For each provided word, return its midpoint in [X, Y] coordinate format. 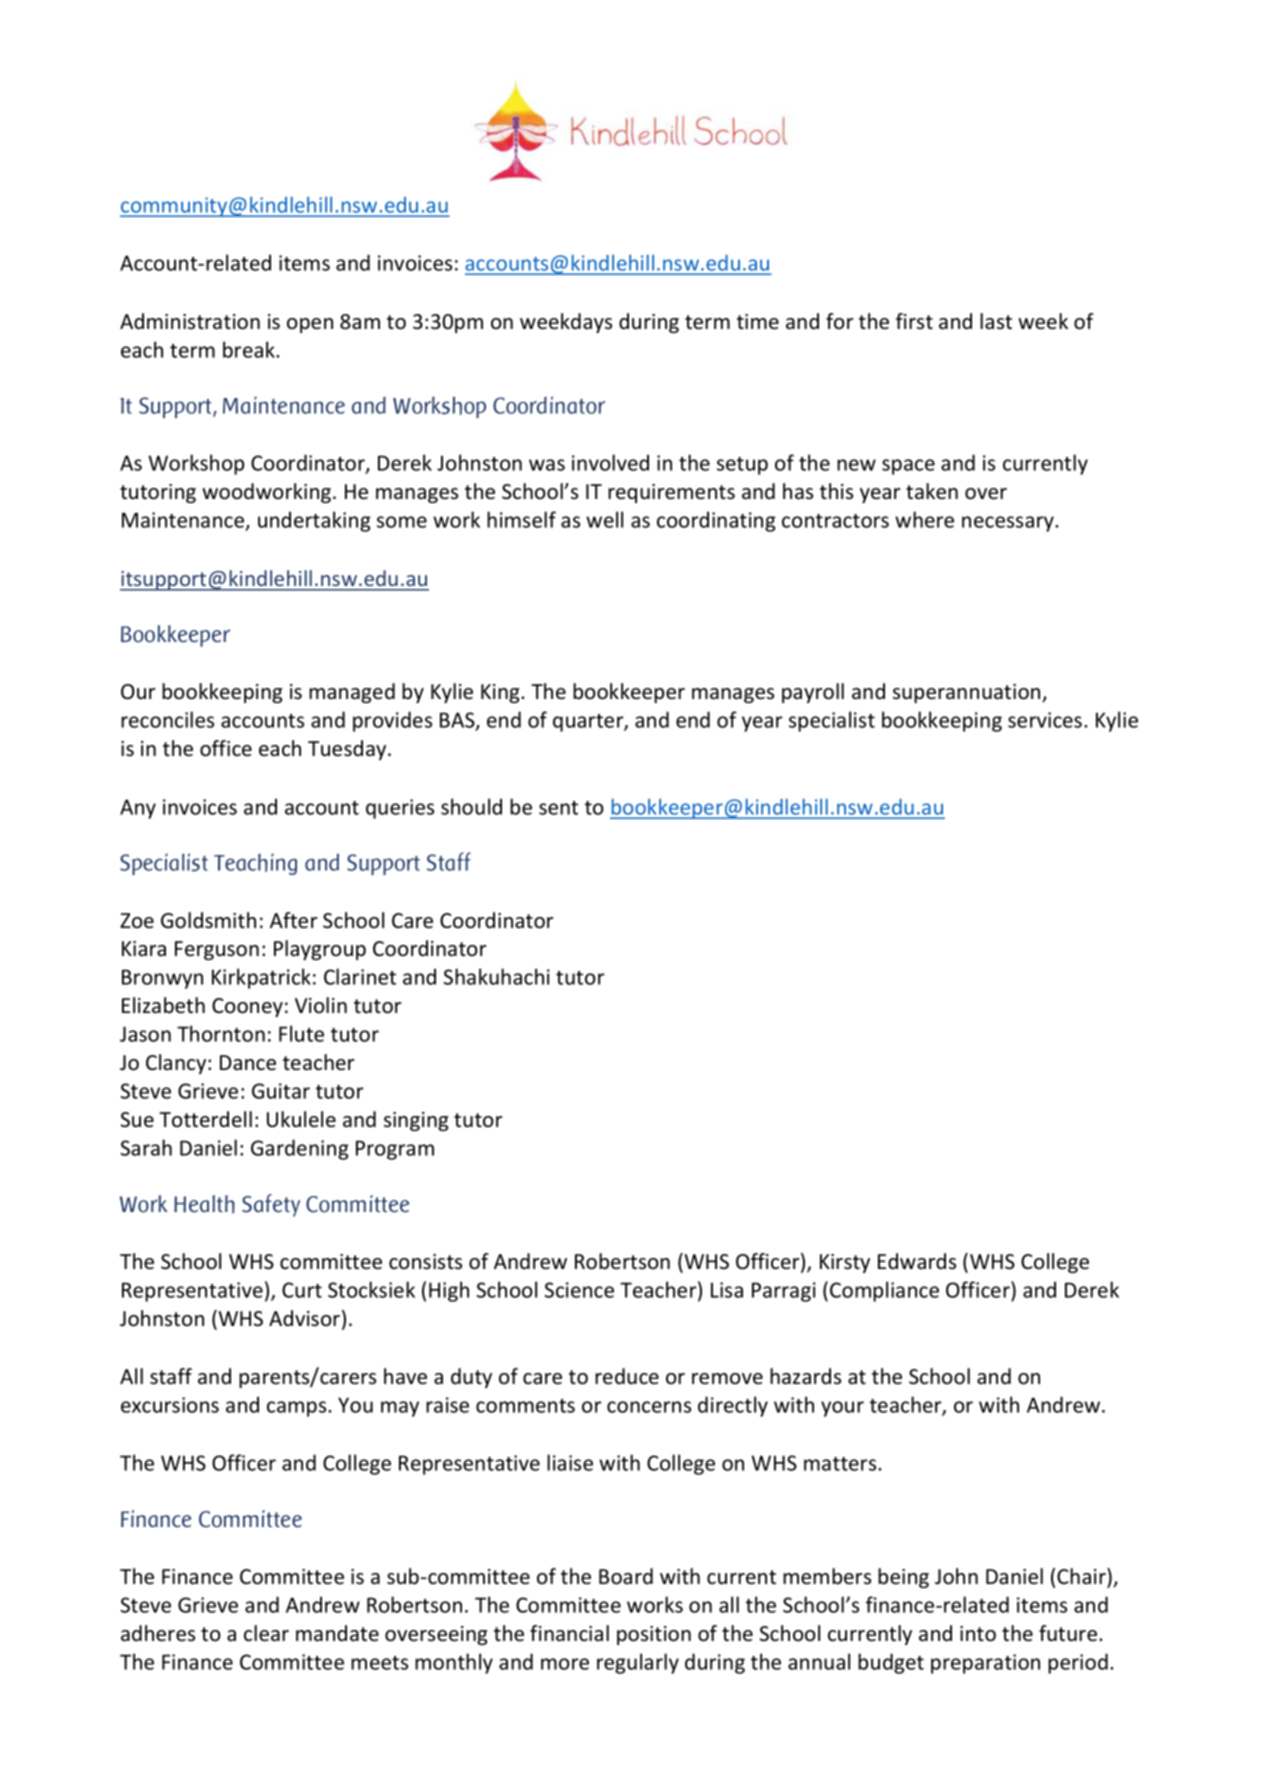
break [250, 349]
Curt [302, 1290]
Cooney [247, 1007]
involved [610, 462]
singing [416, 1121]
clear [266, 1633]
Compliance [884, 1291]
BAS [458, 721]
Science [579, 1290]
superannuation [968, 693]
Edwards [917, 1261]
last [996, 321]
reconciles [167, 719]
